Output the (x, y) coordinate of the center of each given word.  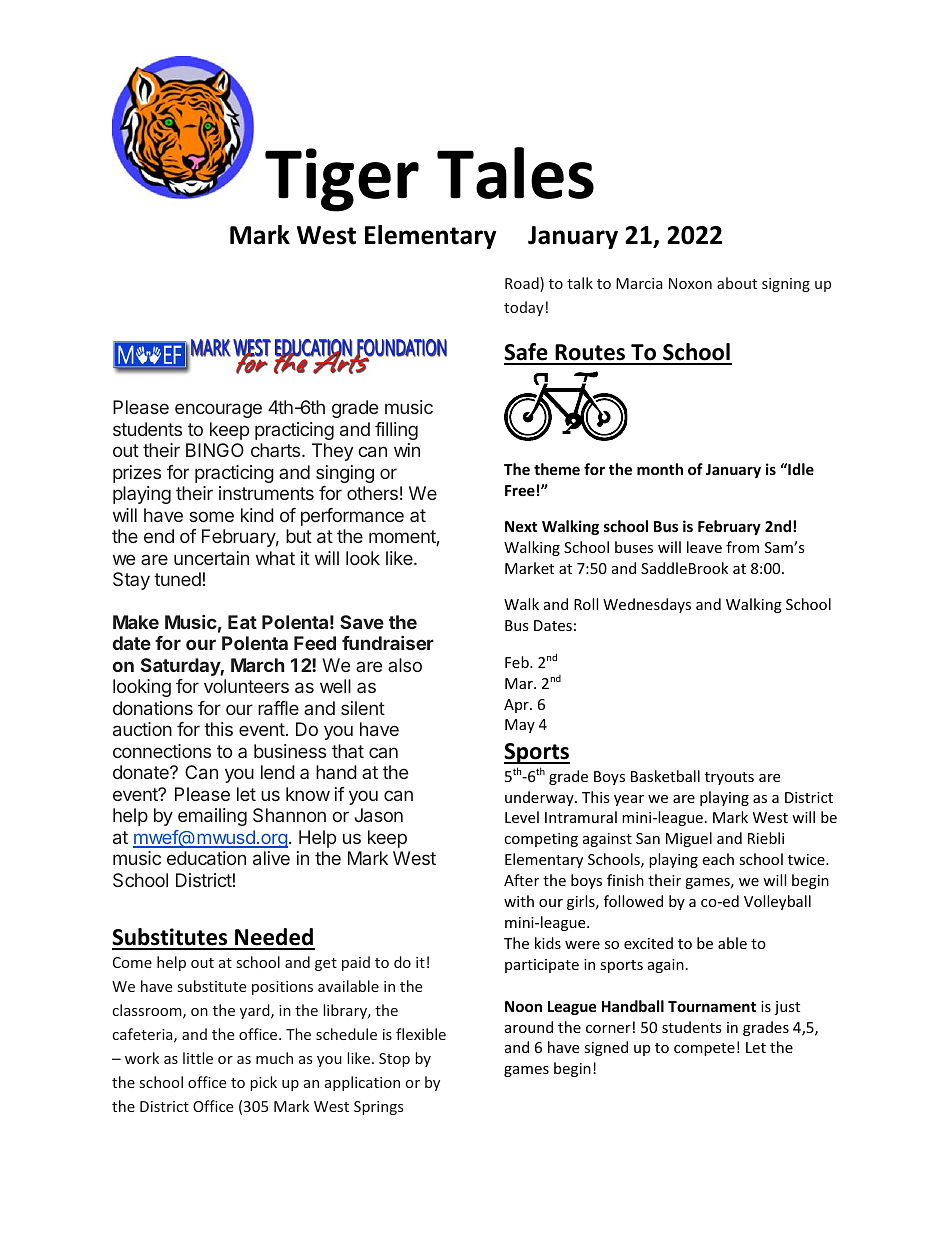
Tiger (342, 180)
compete (704, 1049)
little (198, 1058)
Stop (394, 1060)
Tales (515, 173)
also (405, 665)
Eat (242, 622)
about (737, 283)
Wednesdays (647, 605)
